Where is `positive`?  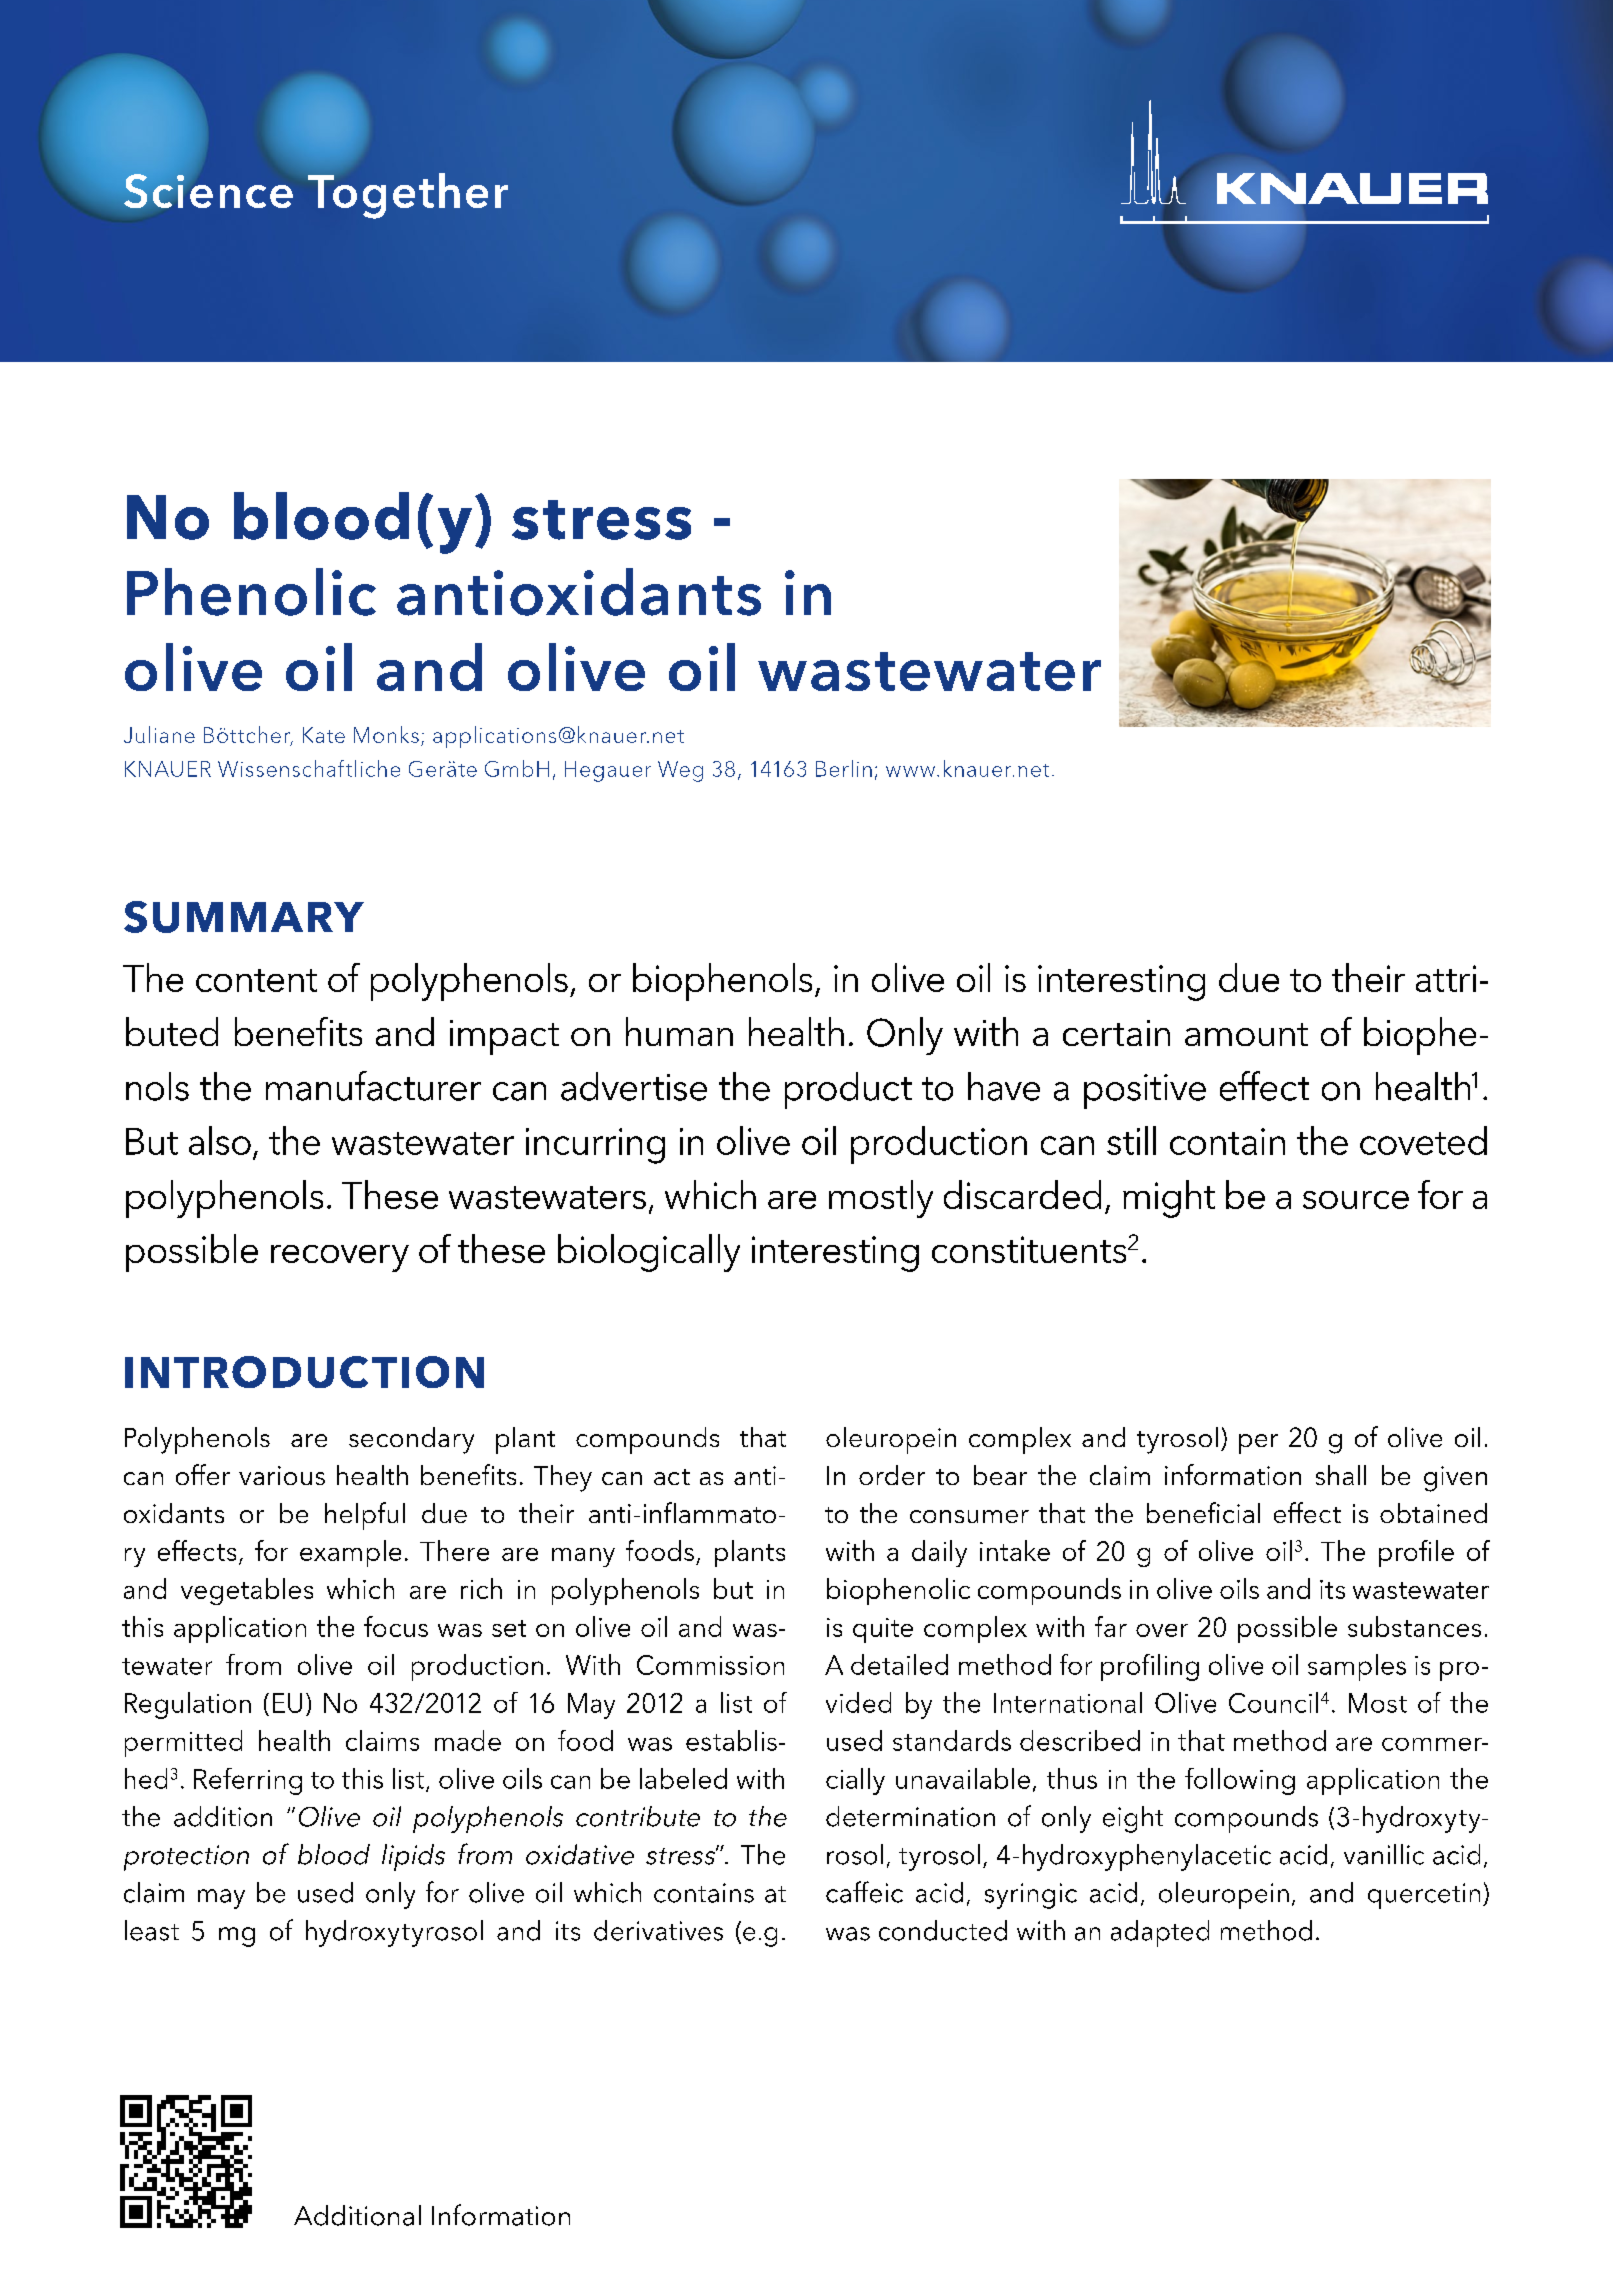 positive is located at coordinates (1145, 1091).
